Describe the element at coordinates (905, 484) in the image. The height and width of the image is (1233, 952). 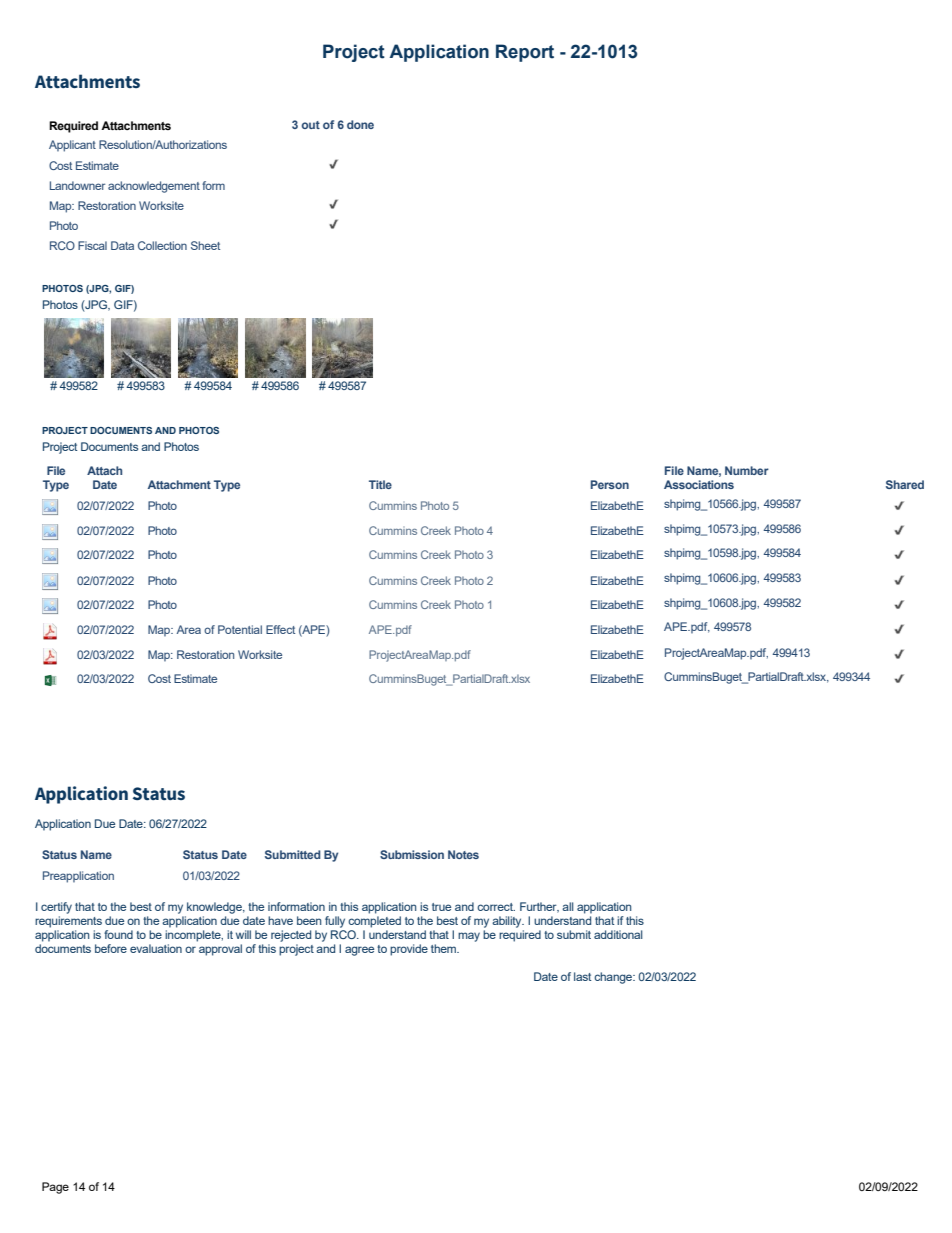
I see `Shared` at that location.
